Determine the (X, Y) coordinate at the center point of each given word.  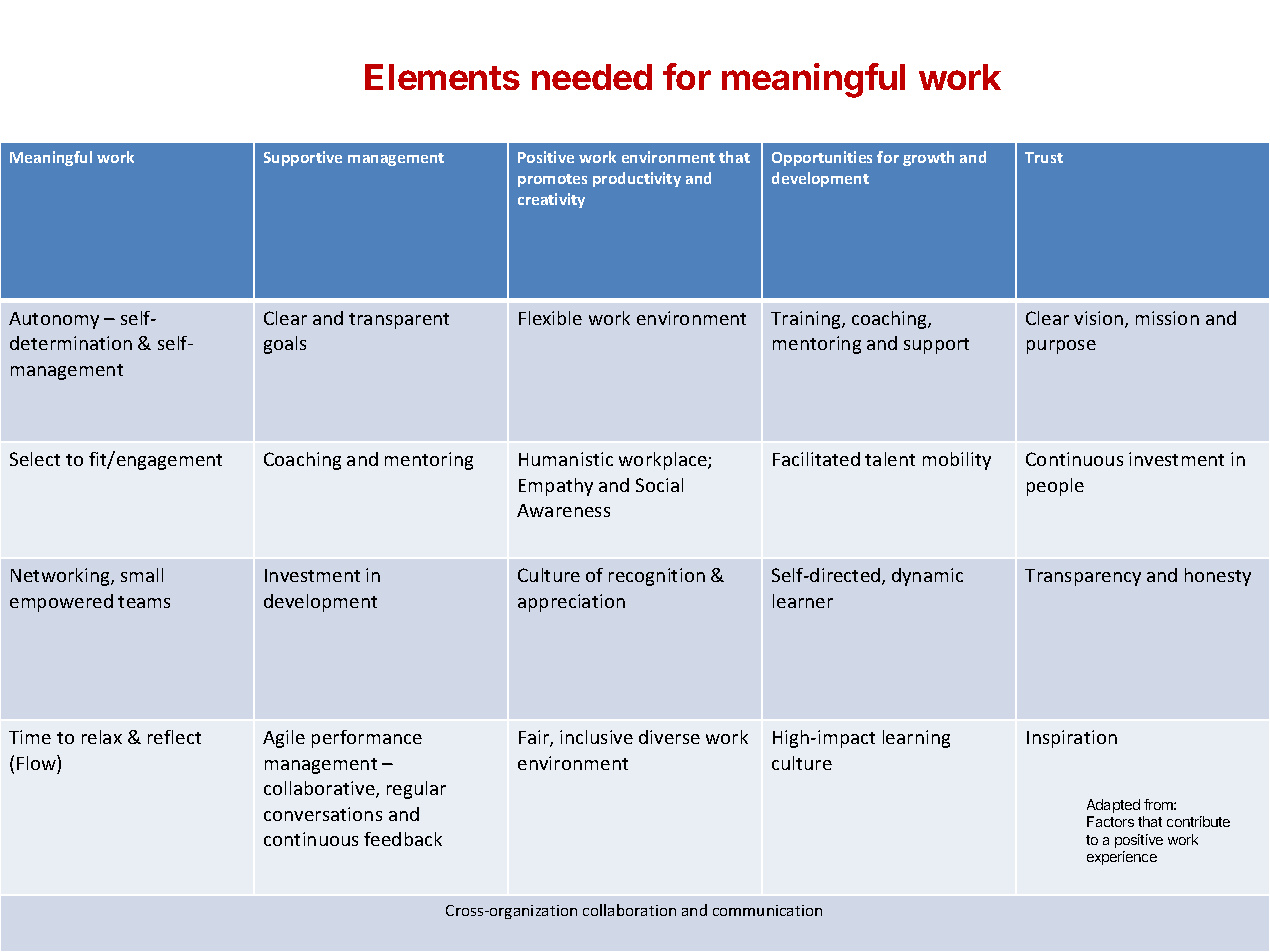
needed (592, 77)
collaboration (629, 910)
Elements (442, 77)
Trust (1044, 157)
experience (1122, 858)
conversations (323, 814)
